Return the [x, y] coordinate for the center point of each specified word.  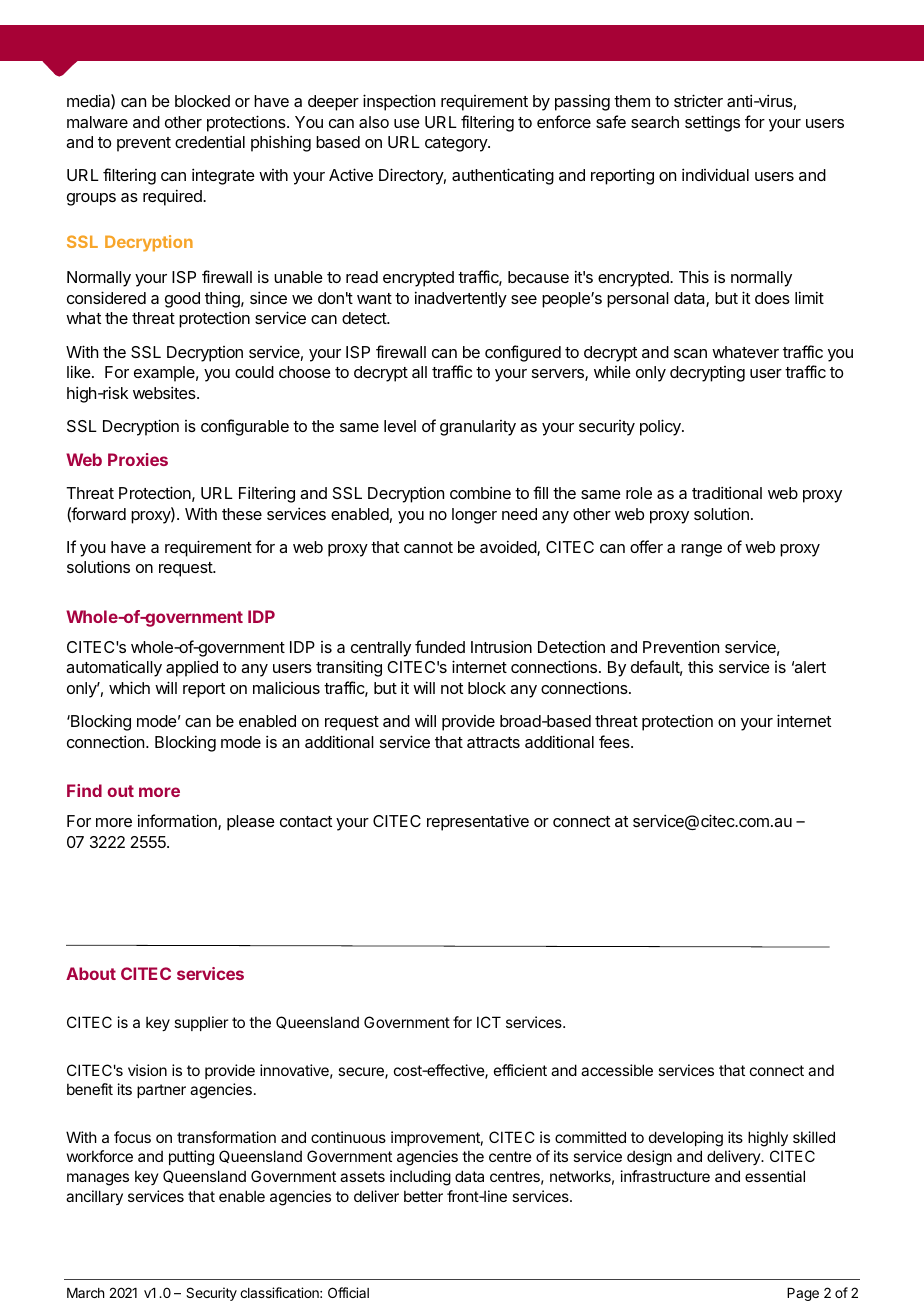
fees [615, 741]
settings [712, 123]
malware [97, 122]
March [85, 1293]
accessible [617, 1070]
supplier [201, 1023]
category [457, 144]
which [129, 687]
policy [661, 427]
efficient [520, 1070]
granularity [478, 428]
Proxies [138, 459]
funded [440, 646]
